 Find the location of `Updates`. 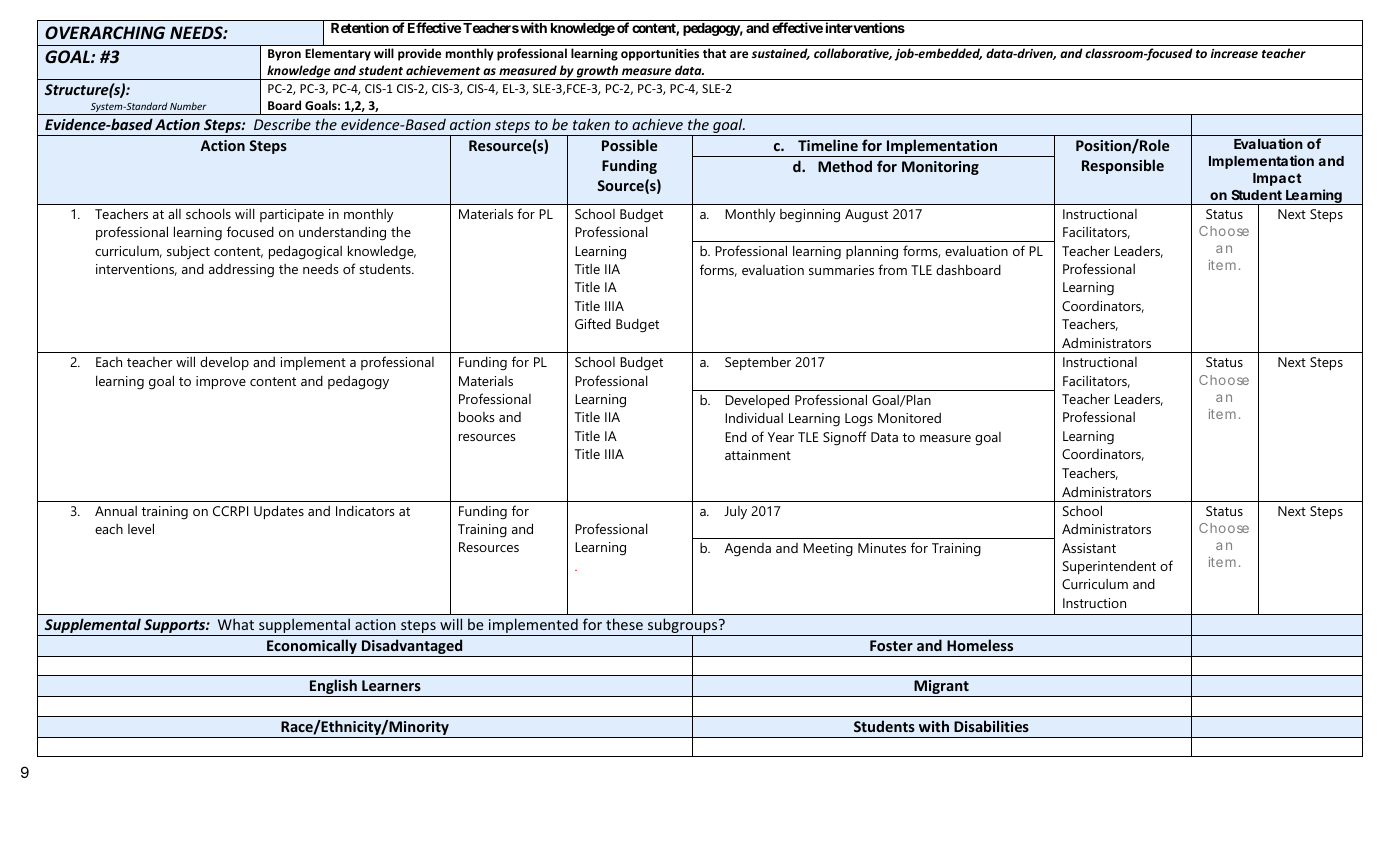

Updates is located at coordinates (279, 512).
